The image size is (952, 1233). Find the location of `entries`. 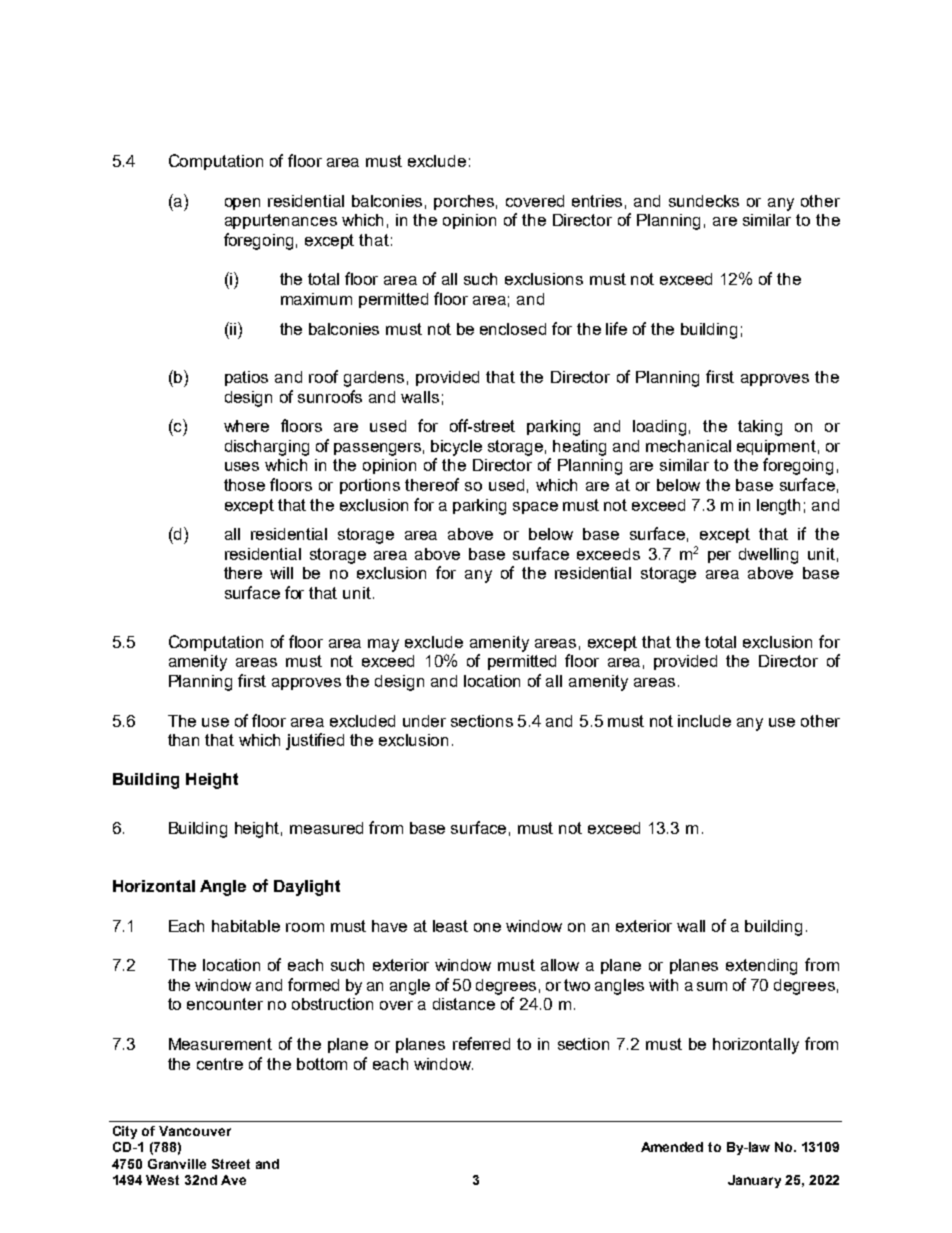

entries is located at coordinates (597, 201).
